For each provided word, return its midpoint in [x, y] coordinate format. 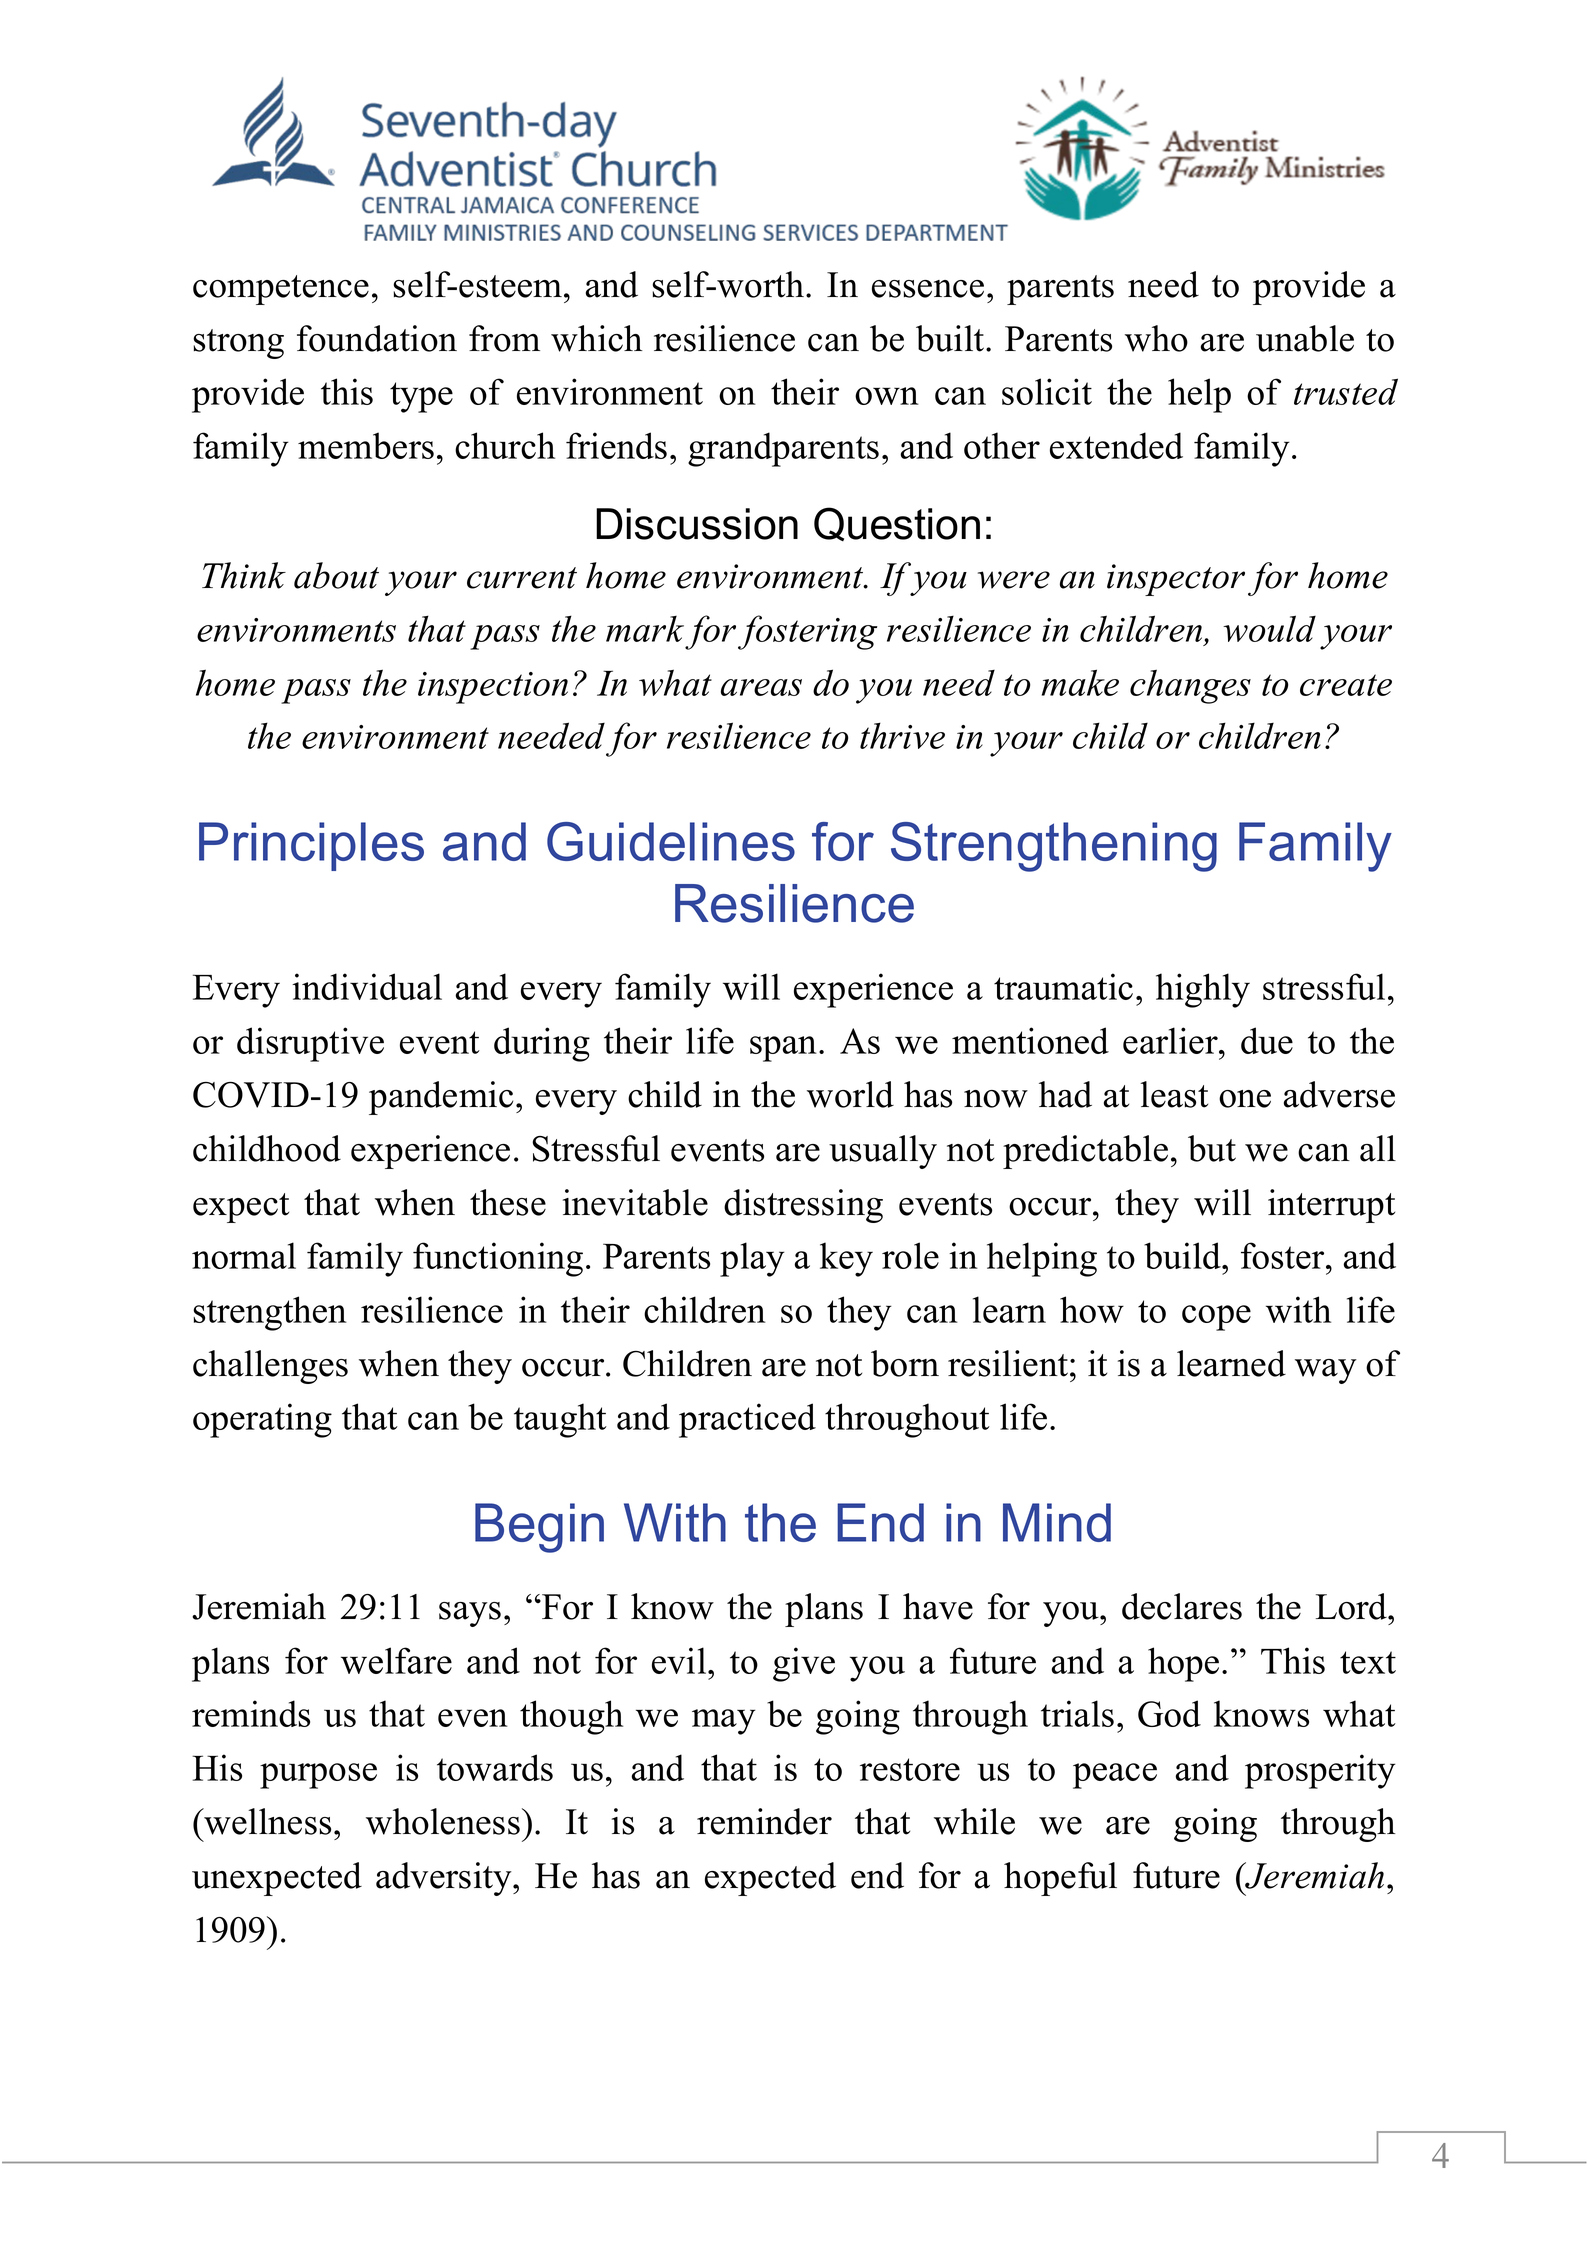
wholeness [443, 1821]
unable [1305, 338]
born [905, 1363]
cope [1216, 1318]
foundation [377, 338]
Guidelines [671, 841]
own [887, 396]
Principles [311, 846]
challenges [270, 1367]
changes [1190, 686]
